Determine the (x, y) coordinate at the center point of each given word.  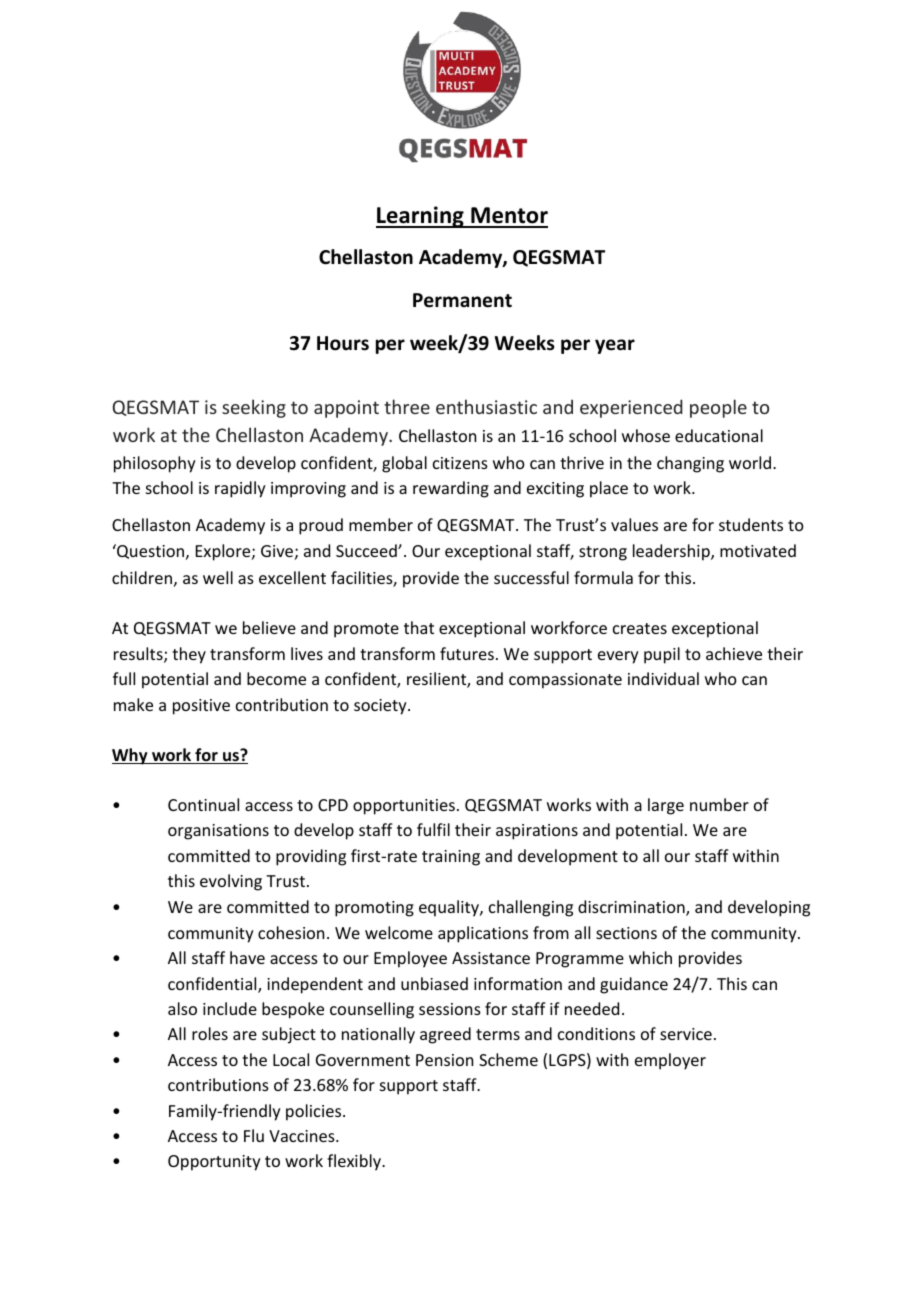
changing (690, 464)
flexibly (355, 1162)
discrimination (632, 908)
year (615, 346)
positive (201, 707)
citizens (460, 463)
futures (467, 653)
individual (663, 678)
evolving (231, 882)
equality (450, 908)
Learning (421, 217)
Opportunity (214, 1163)
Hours (343, 343)
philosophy (155, 464)
